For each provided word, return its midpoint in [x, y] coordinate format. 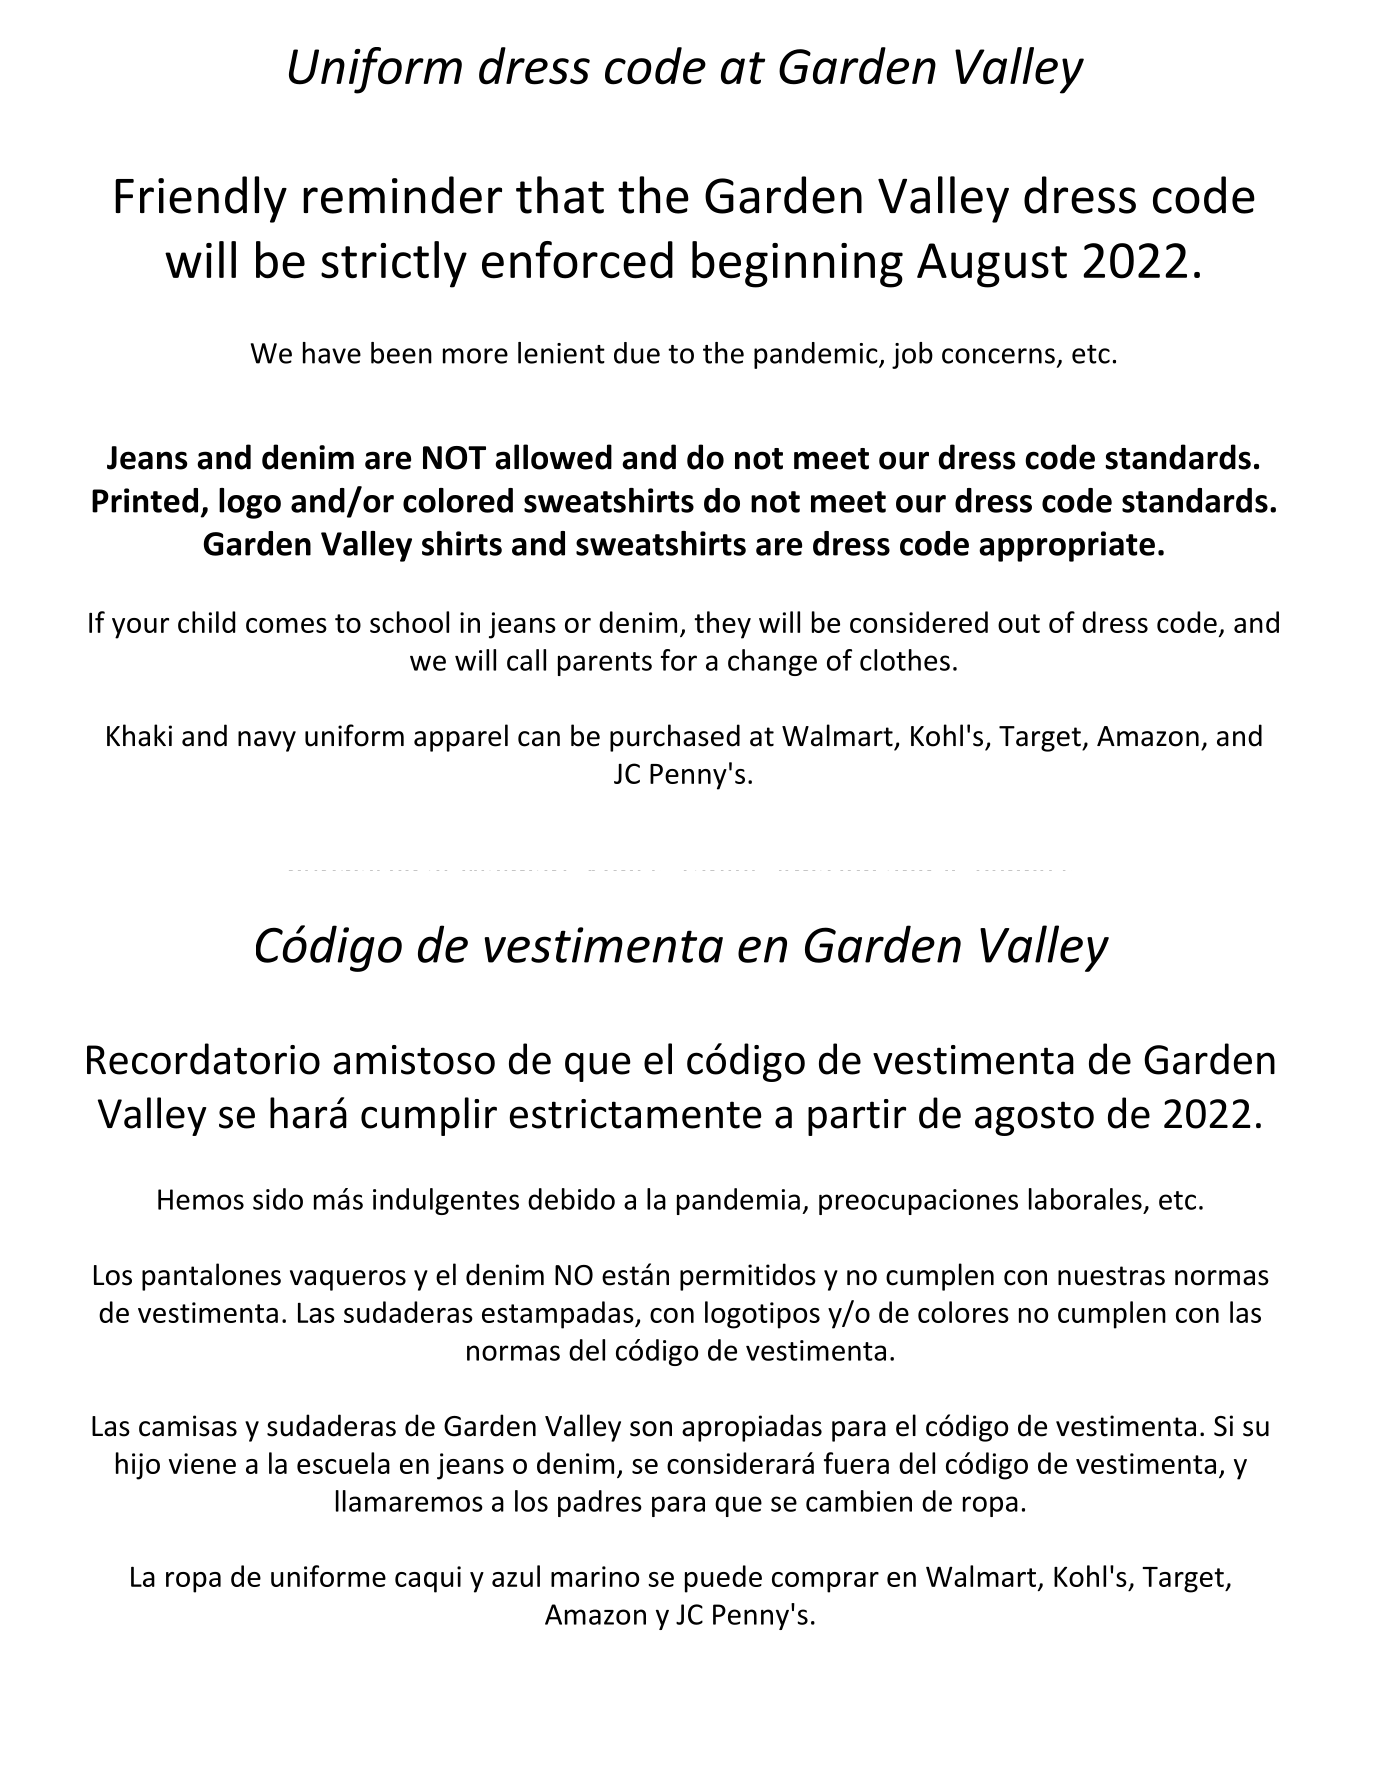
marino [595, 1576]
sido [278, 1199]
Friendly [201, 199]
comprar [825, 1582]
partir [857, 1117]
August [992, 265]
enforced [577, 260]
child [206, 622]
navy [267, 741]
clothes [905, 660]
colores [963, 1312]
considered [919, 622]
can [539, 739]
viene [202, 1463]
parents [605, 664]
